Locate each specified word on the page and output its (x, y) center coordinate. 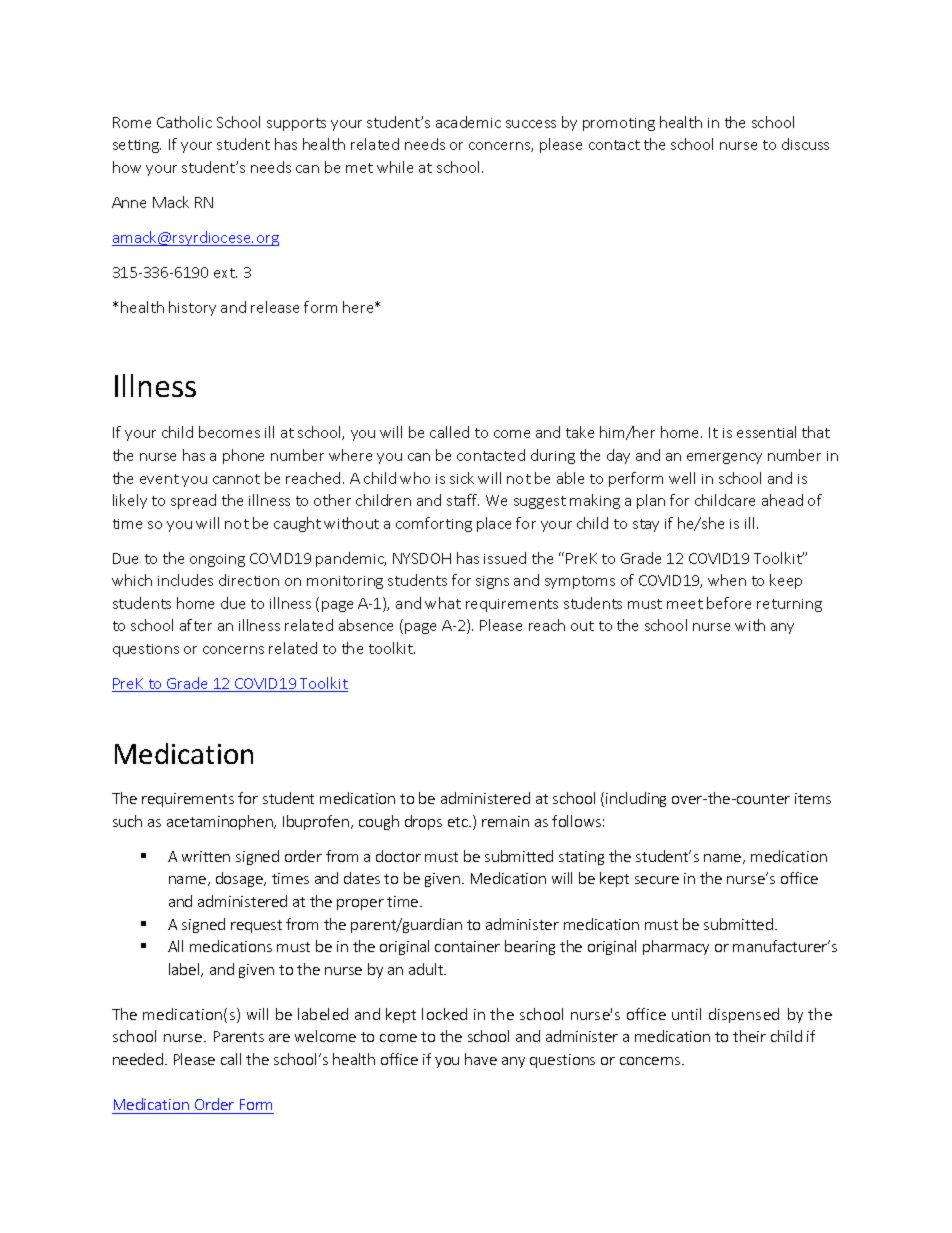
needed (138, 1059)
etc (459, 822)
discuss (805, 144)
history (192, 308)
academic (468, 122)
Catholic (184, 122)
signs (492, 582)
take (580, 432)
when (727, 580)
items (813, 798)
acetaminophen (221, 822)
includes (185, 580)
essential (766, 432)
